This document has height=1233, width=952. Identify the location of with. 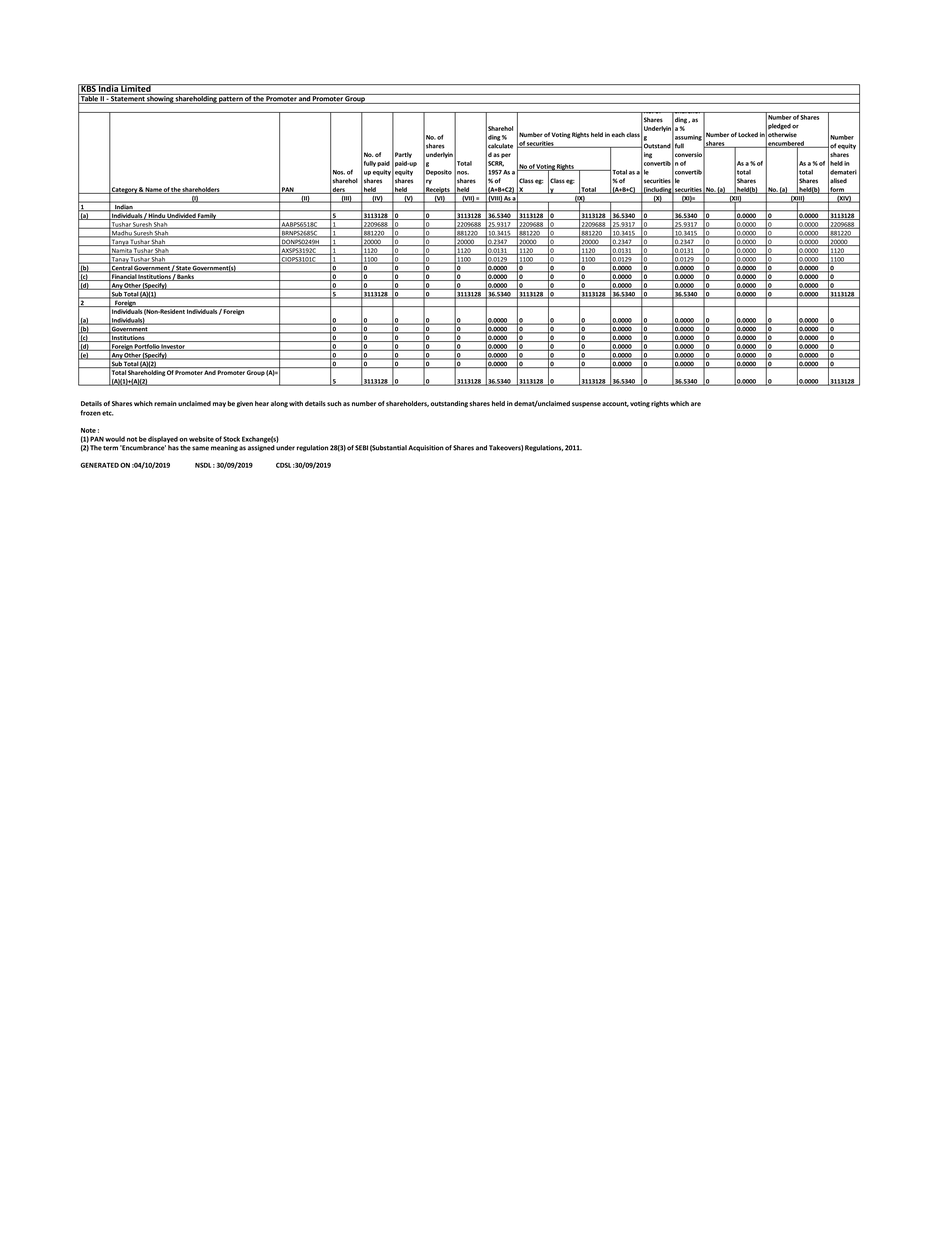
(296, 403).
